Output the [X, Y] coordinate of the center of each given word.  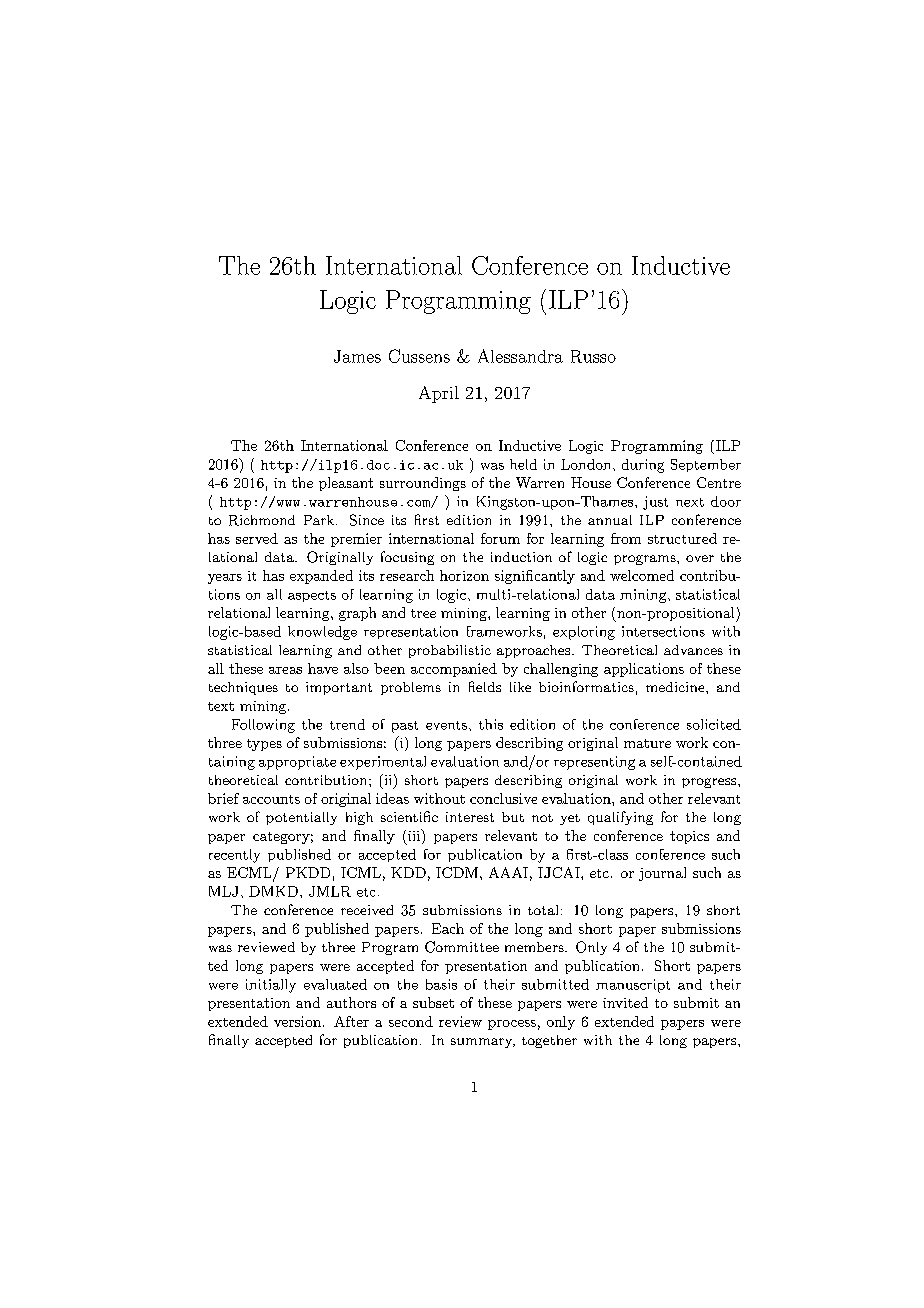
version [297, 1021]
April [439, 394]
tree [423, 613]
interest [470, 817]
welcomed [642, 575]
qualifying [620, 818]
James [357, 356]
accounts [271, 799]
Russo [593, 356]
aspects [312, 596]
